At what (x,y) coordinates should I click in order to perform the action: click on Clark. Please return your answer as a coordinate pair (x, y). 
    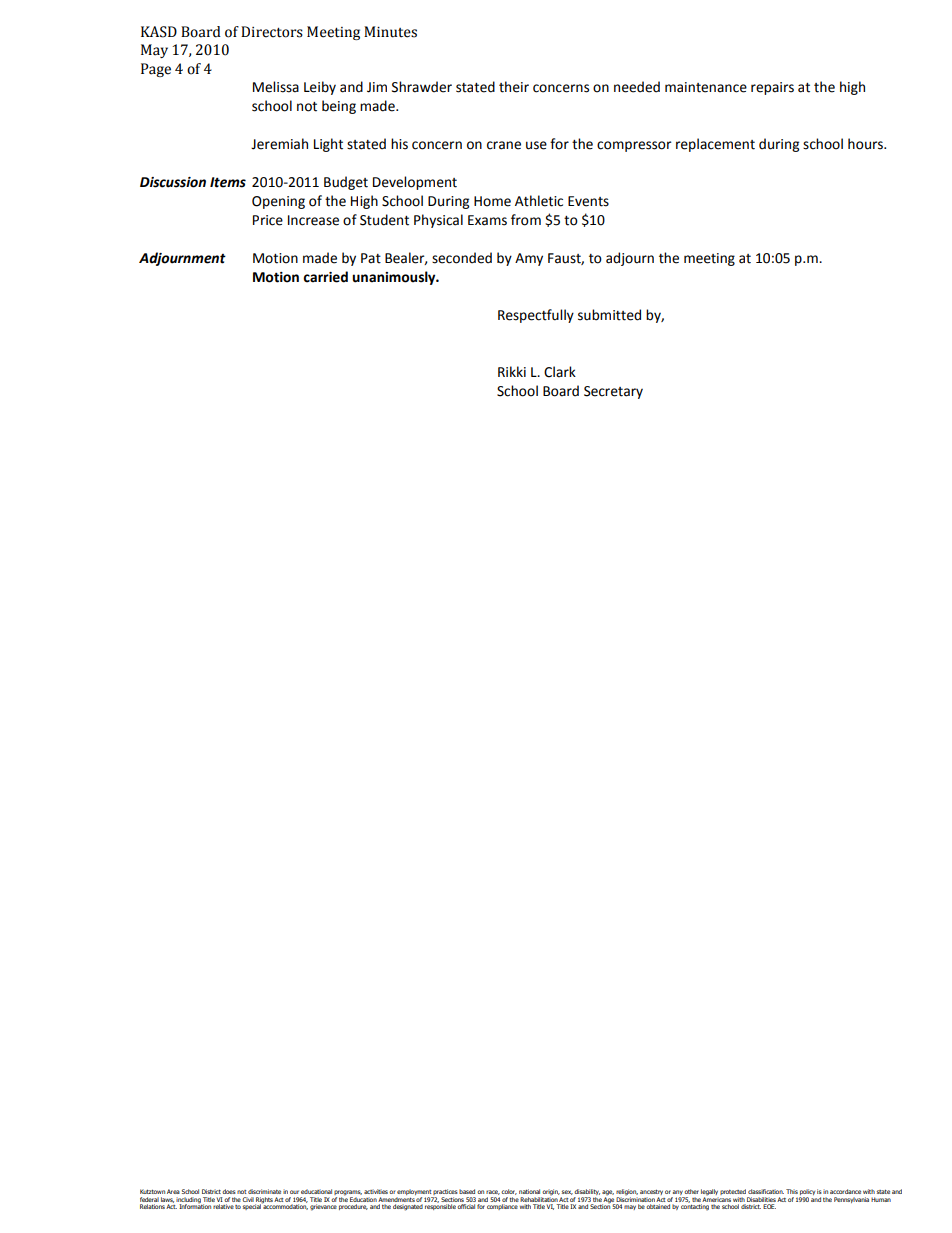
    Looking at the image, I should click on (560, 372).
